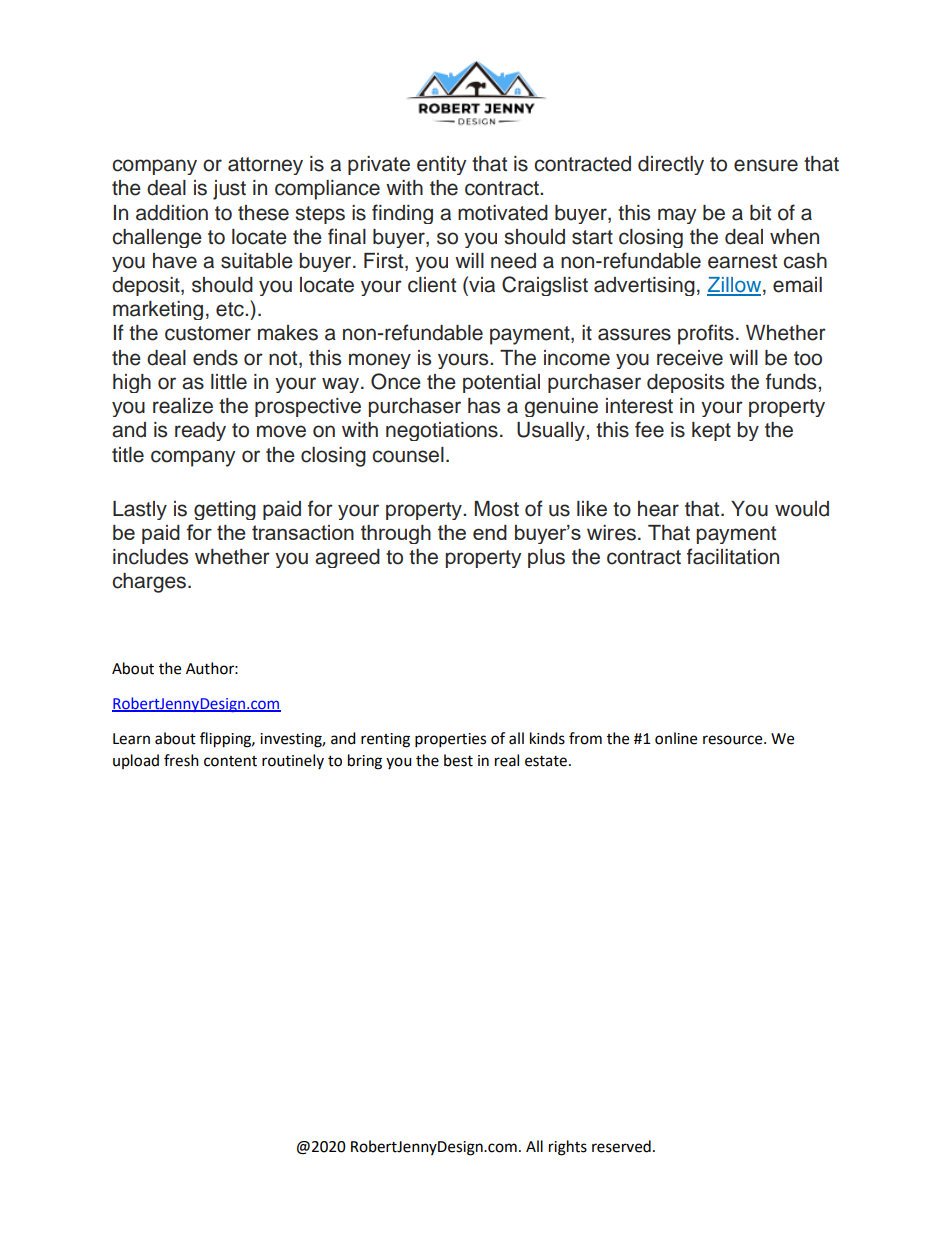 This screenshot has width=952, height=1233. Describe the element at coordinates (733, 556) in the screenshot. I see `facilitation` at that location.
